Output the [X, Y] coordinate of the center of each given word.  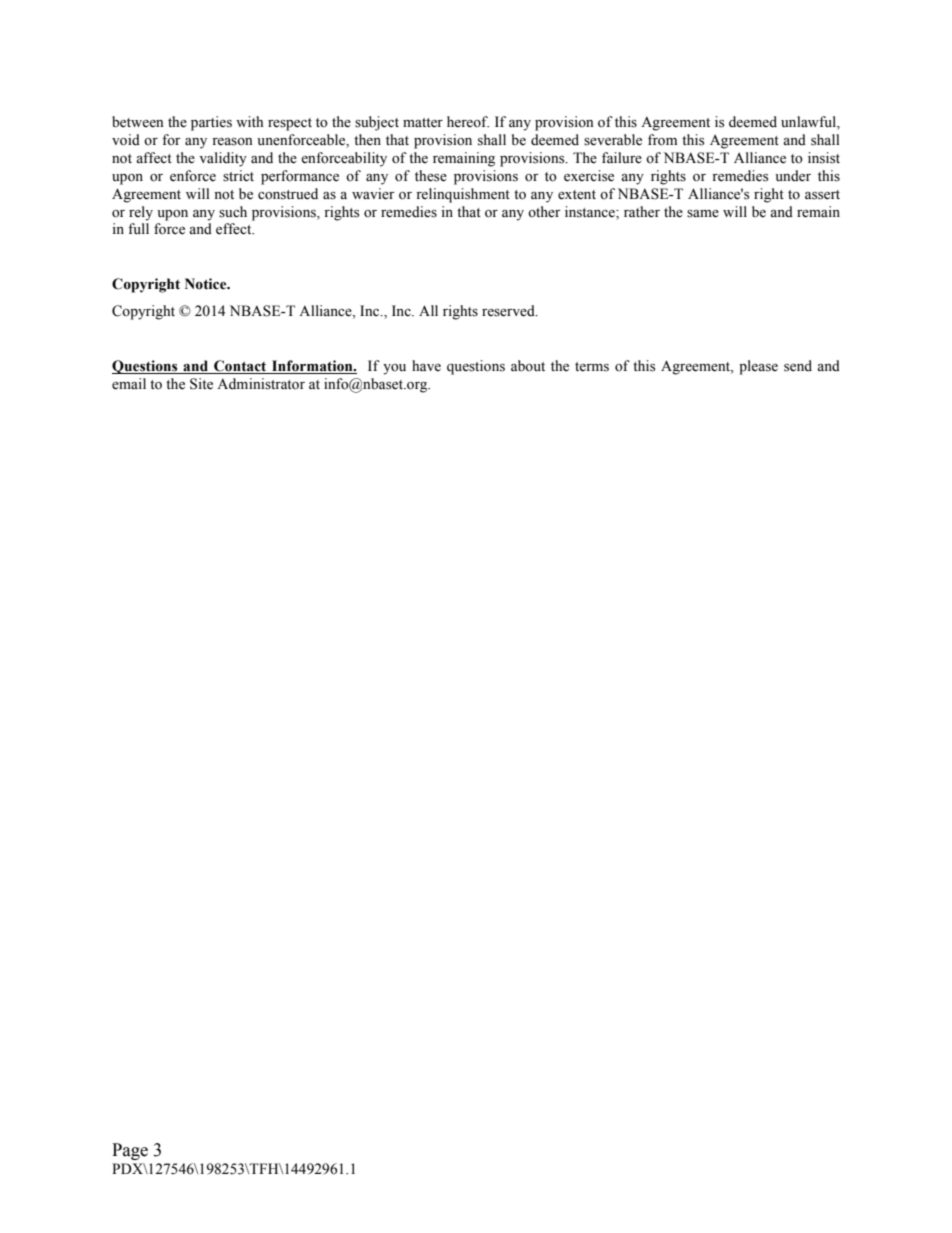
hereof [468, 122]
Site [201, 384]
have [426, 366]
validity [223, 159]
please [758, 367]
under [793, 176]
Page [130, 1151]
